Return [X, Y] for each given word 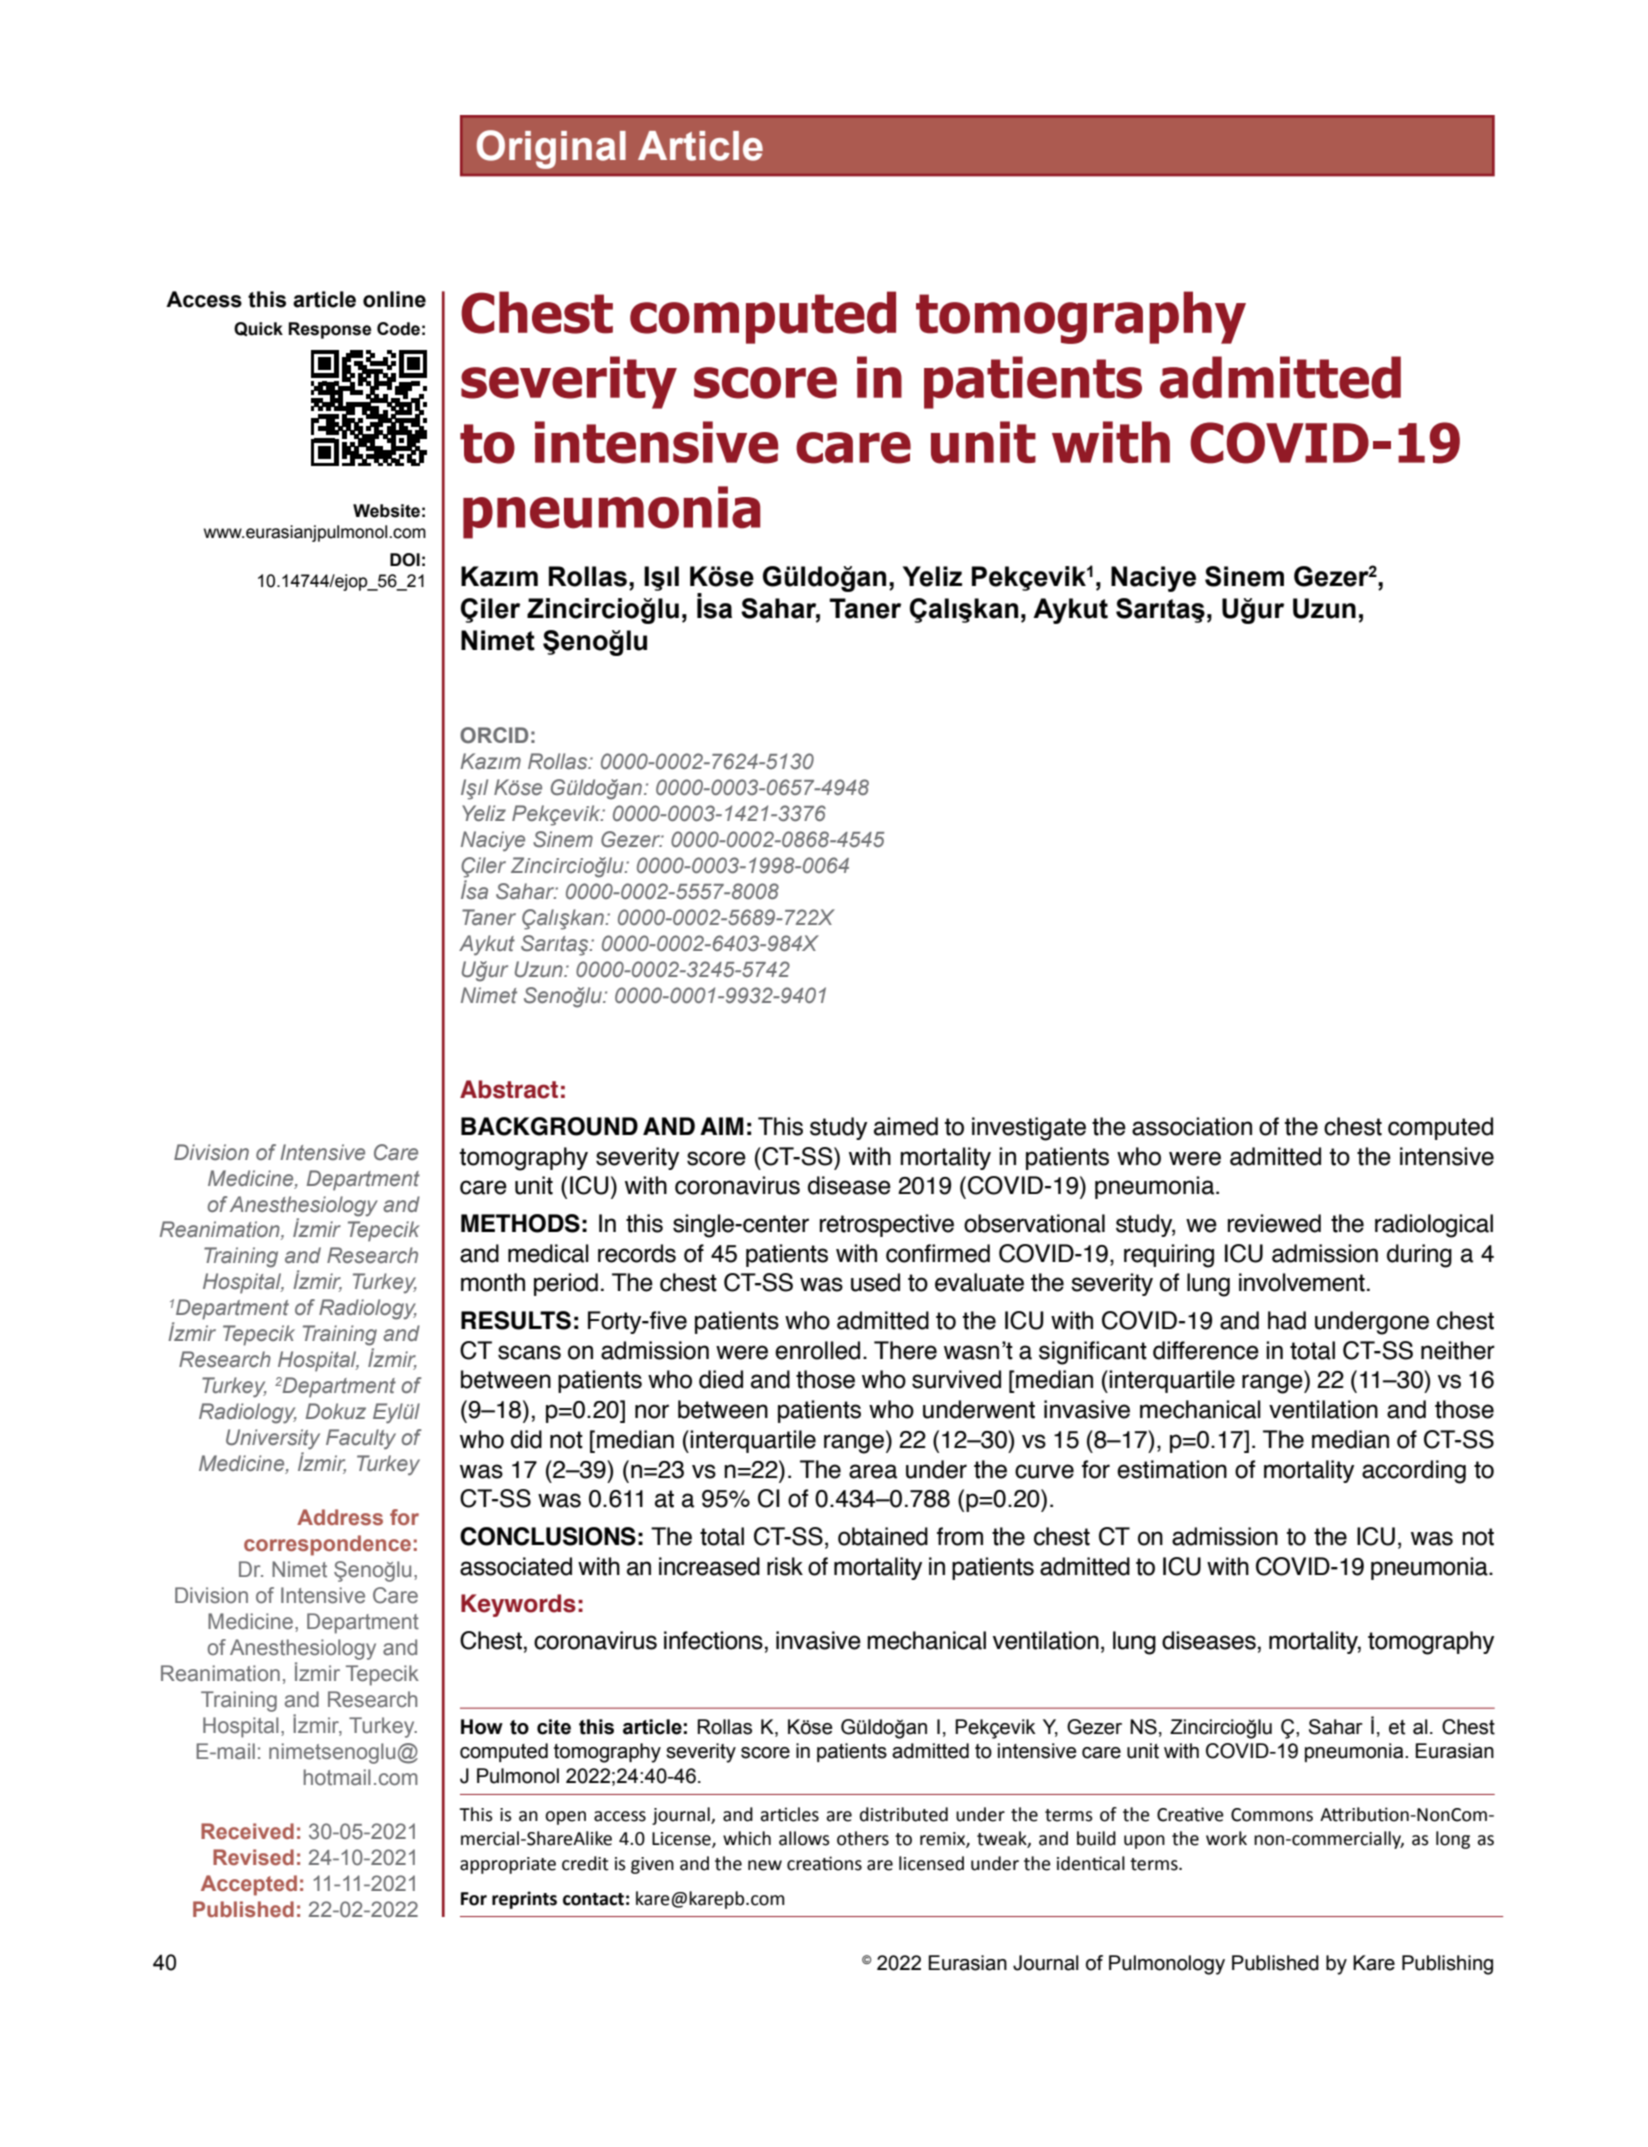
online [394, 299]
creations [824, 1863]
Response [330, 330]
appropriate [508, 1865]
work [1226, 1838]
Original [551, 149]
